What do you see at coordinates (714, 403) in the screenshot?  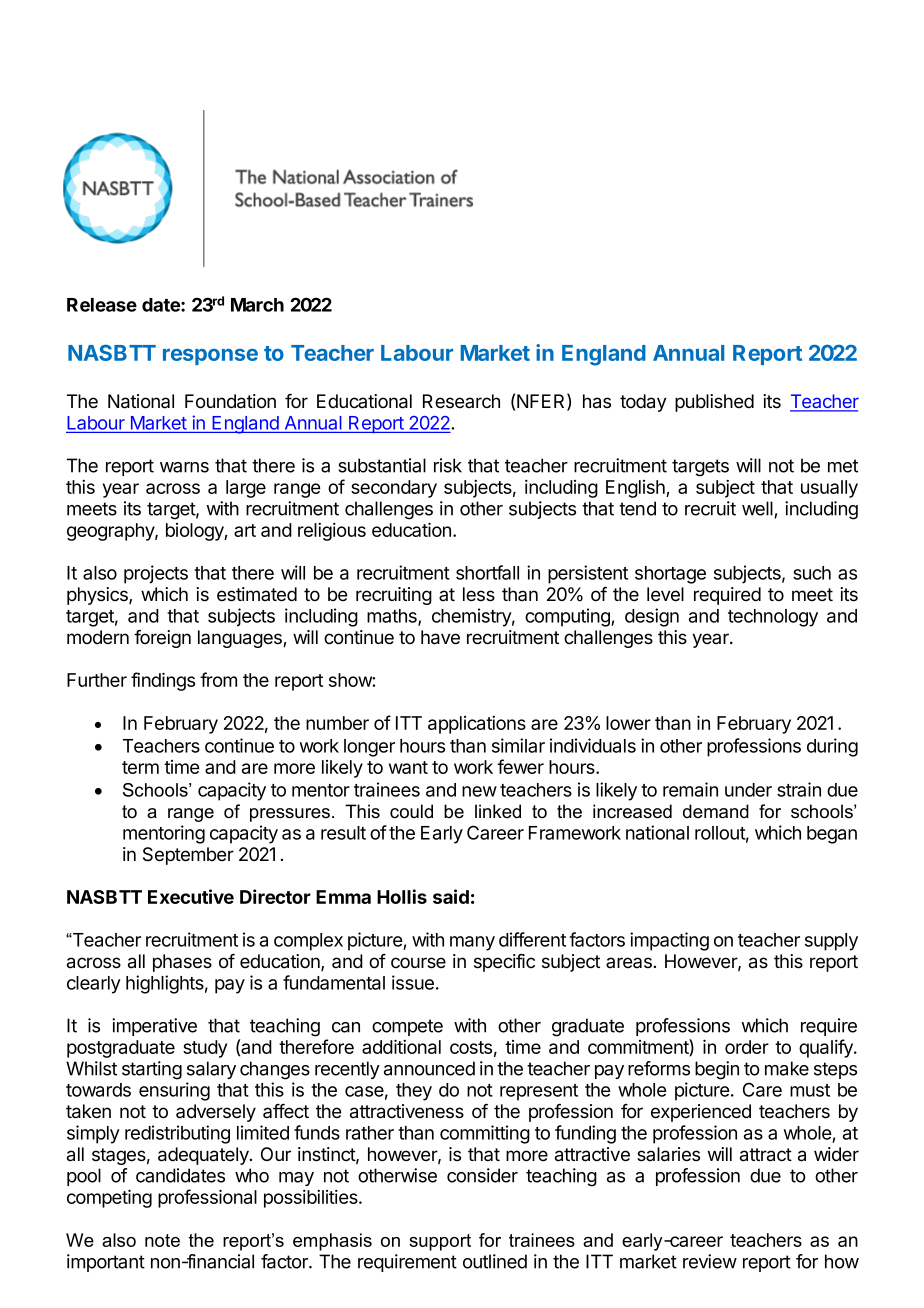 I see `published` at bounding box center [714, 403].
